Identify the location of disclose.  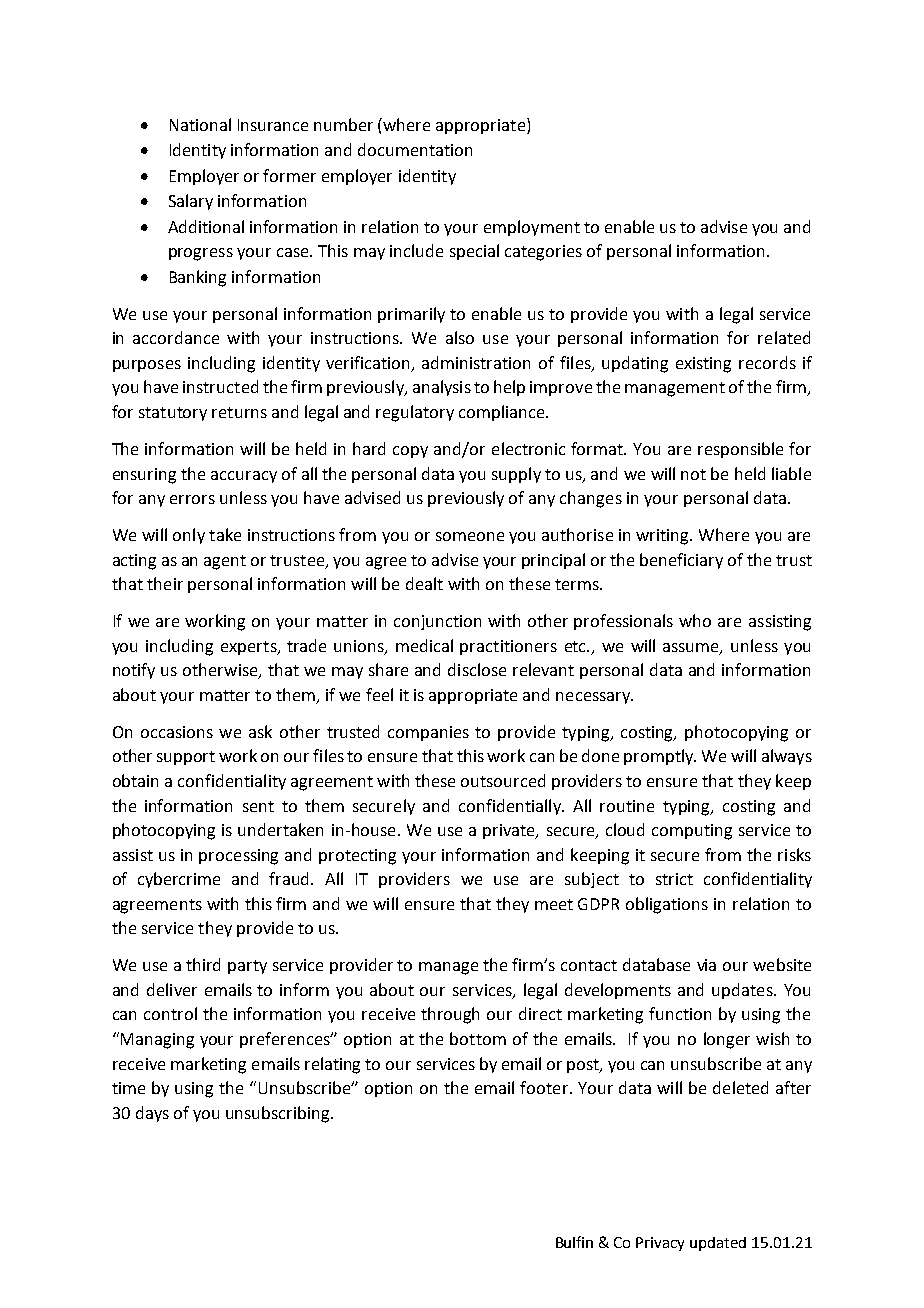
(477, 669).
